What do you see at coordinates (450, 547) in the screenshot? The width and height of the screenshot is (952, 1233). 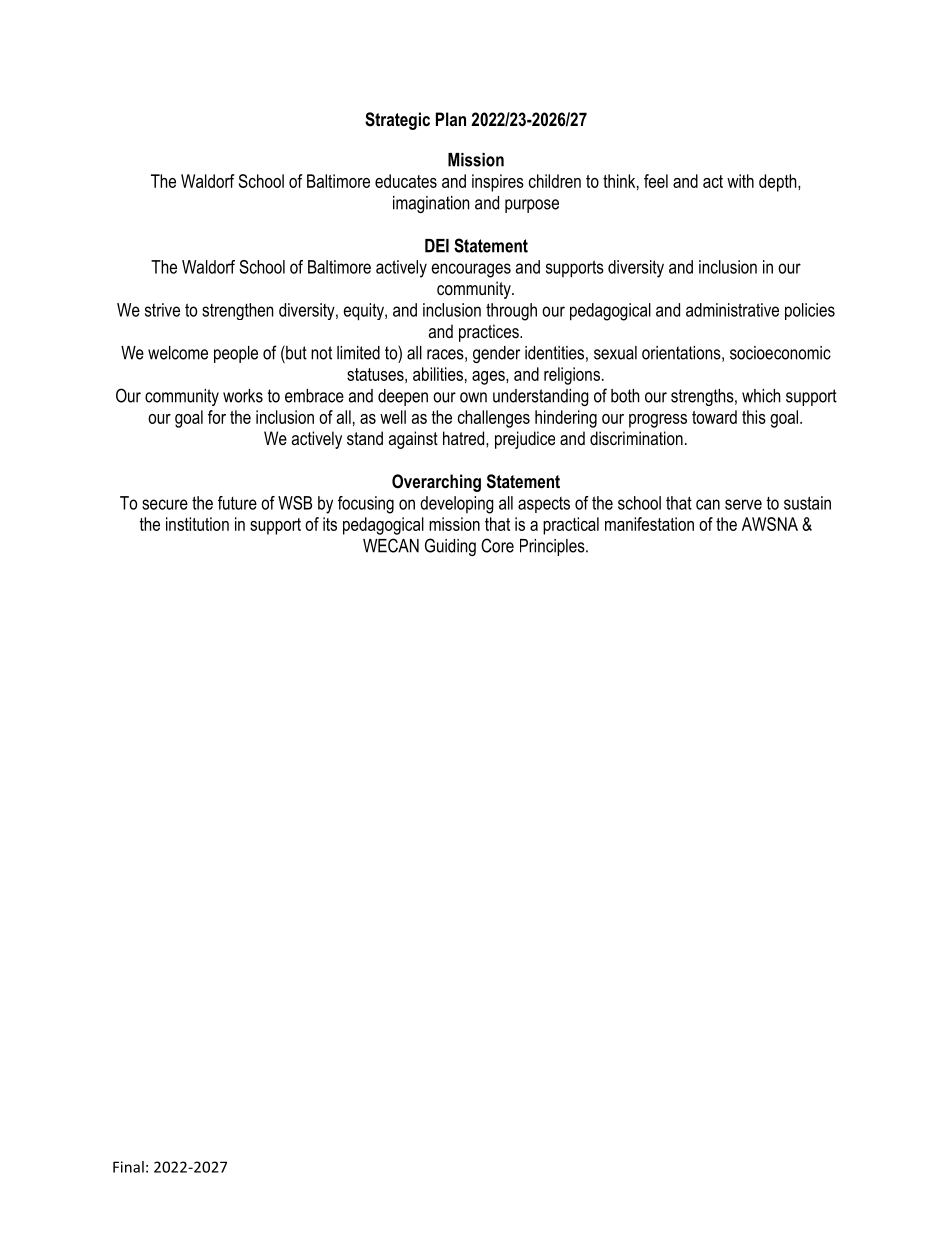 I see `Guiding` at bounding box center [450, 547].
